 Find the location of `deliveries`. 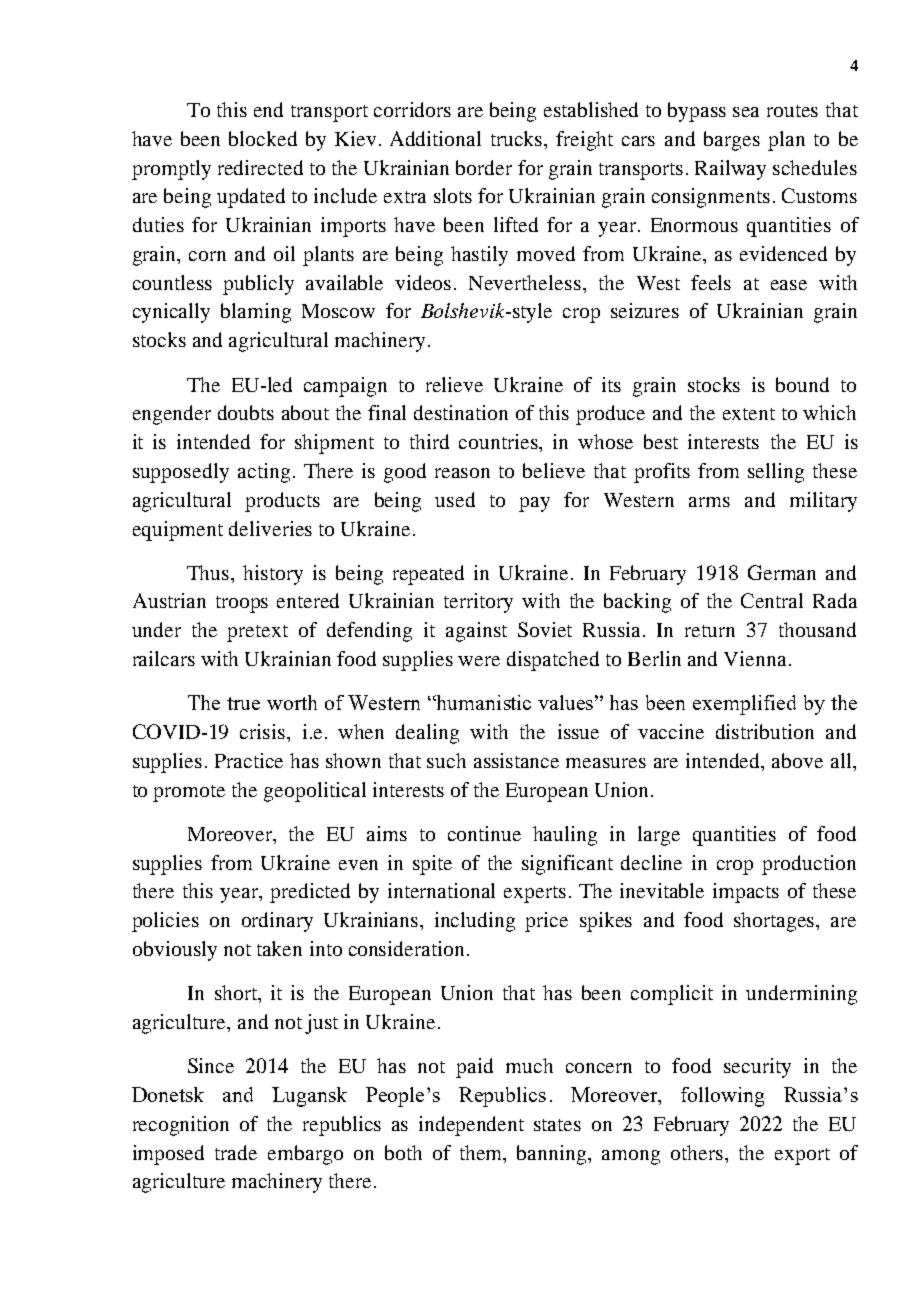

deliveries is located at coordinates (270, 528).
